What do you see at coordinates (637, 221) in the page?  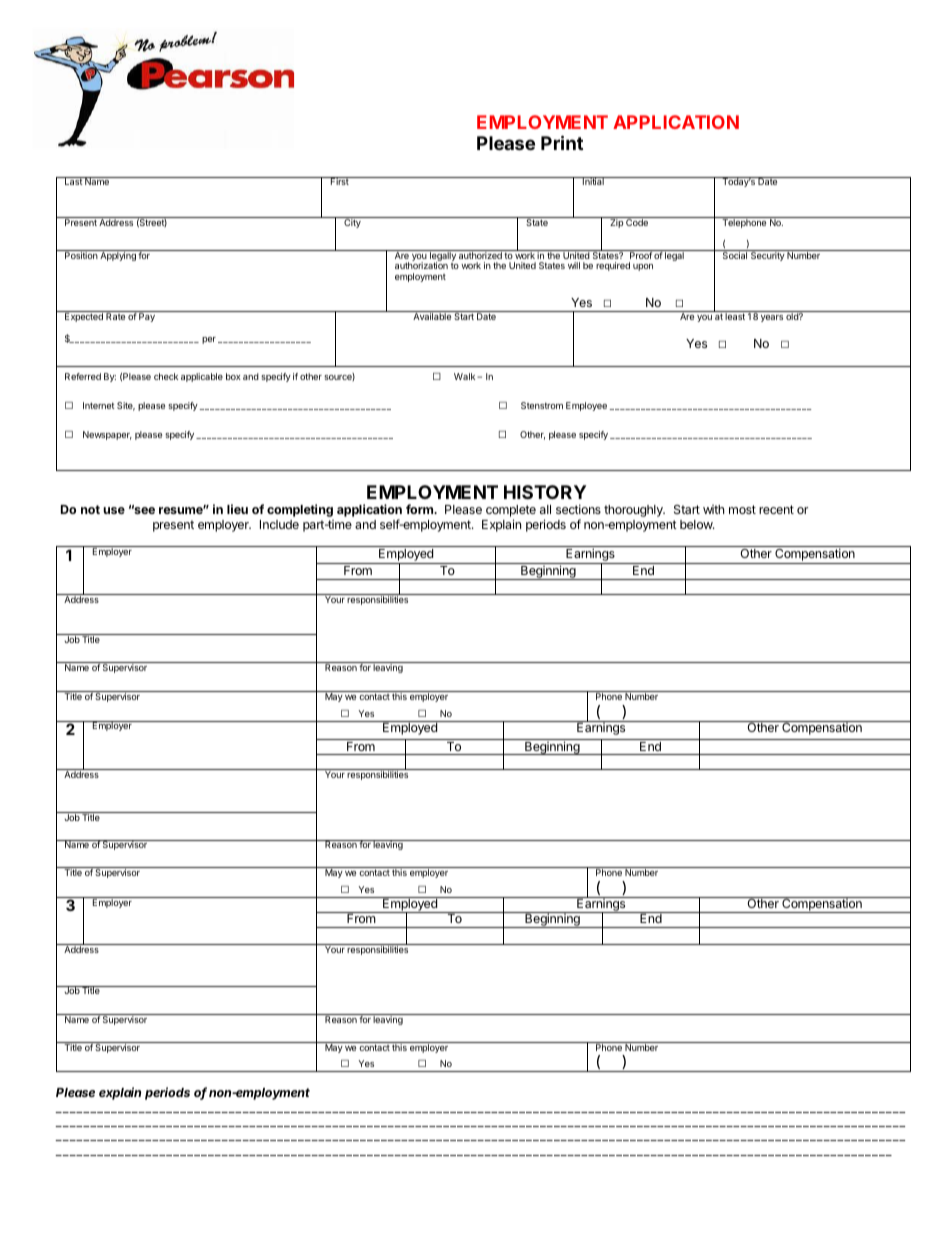 I see `Code` at bounding box center [637, 221].
